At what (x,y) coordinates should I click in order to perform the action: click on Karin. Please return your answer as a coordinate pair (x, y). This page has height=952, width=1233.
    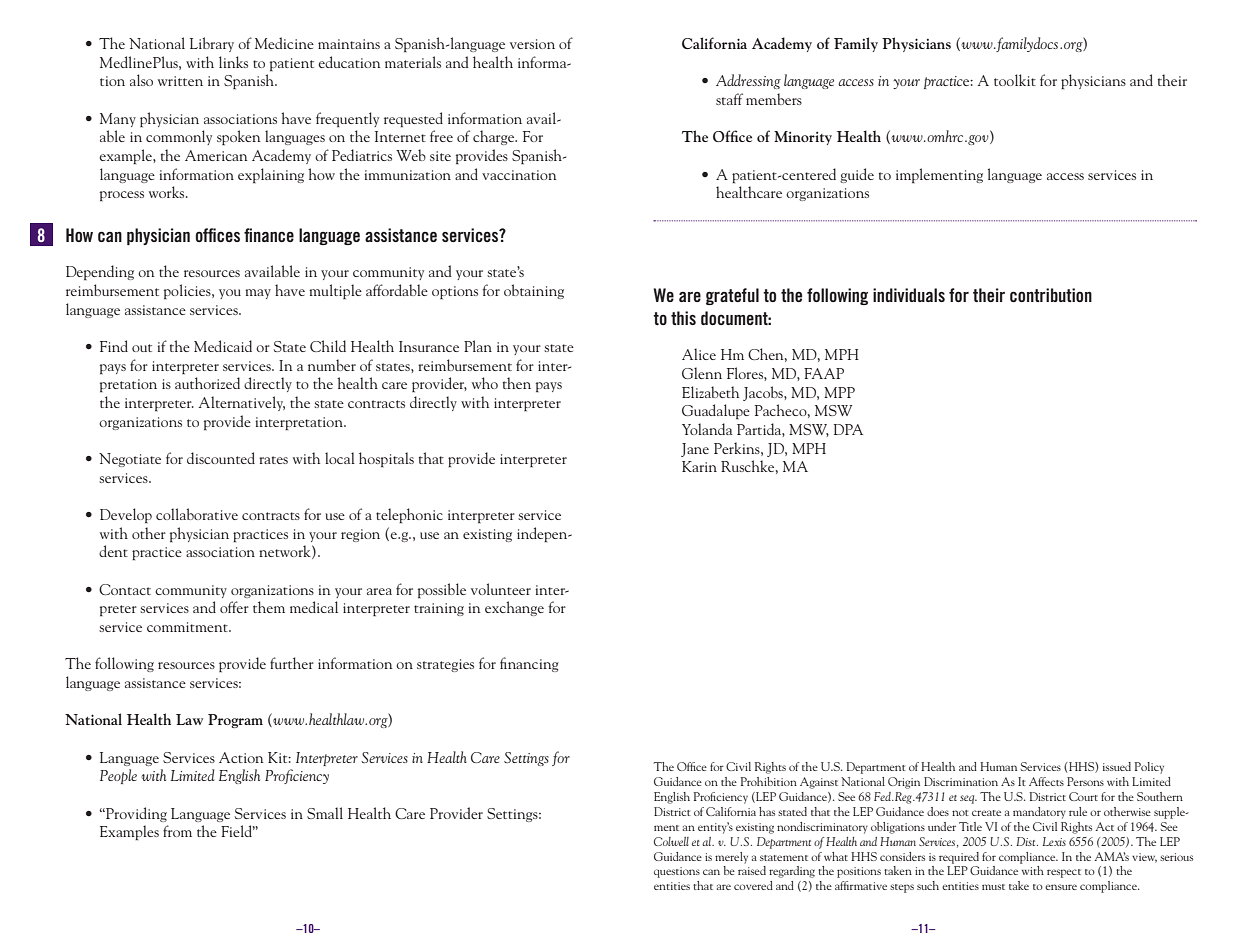
    Looking at the image, I should click on (699, 466).
